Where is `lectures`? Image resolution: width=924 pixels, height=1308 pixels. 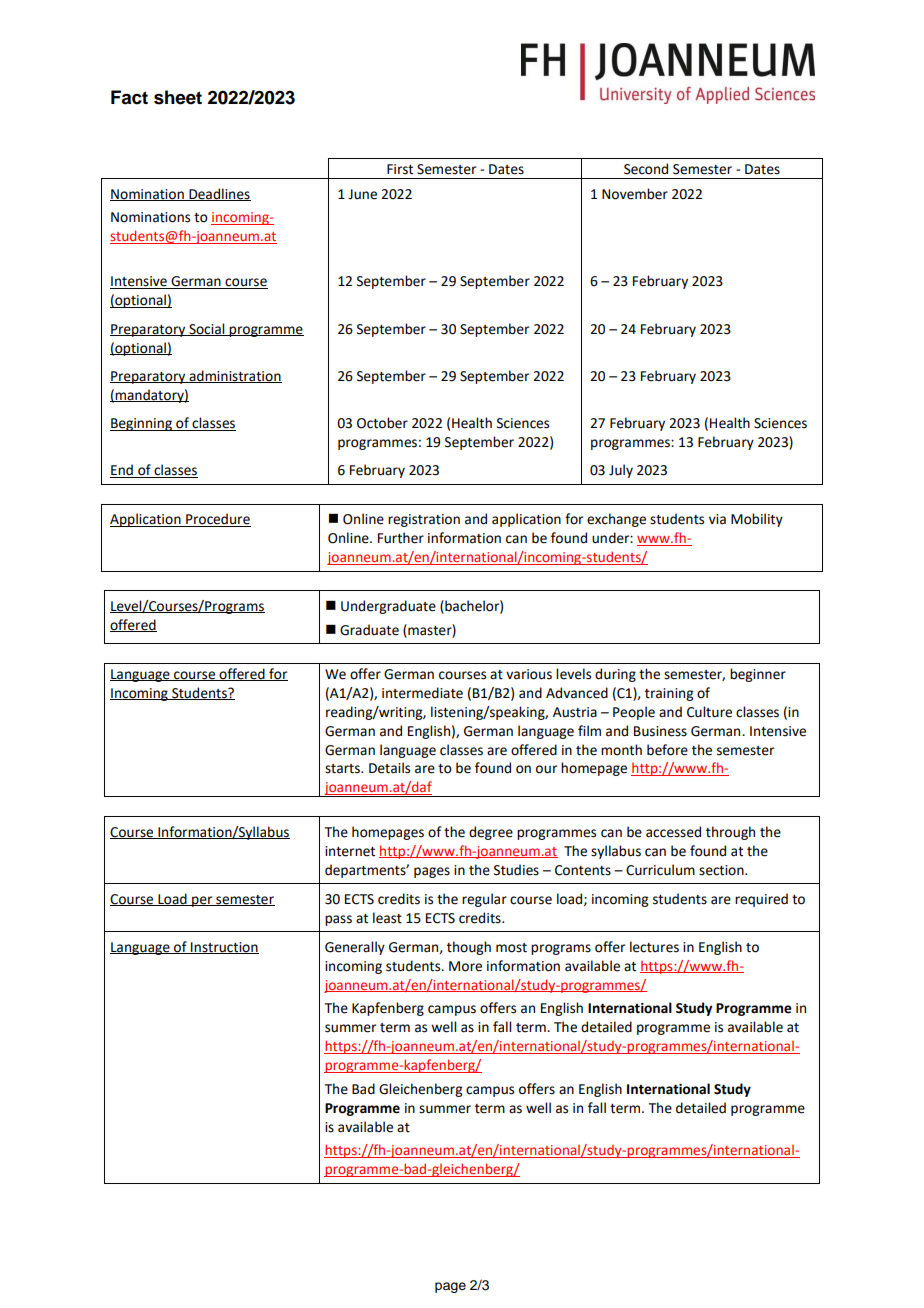 lectures is located at coordinates (654, 947).
